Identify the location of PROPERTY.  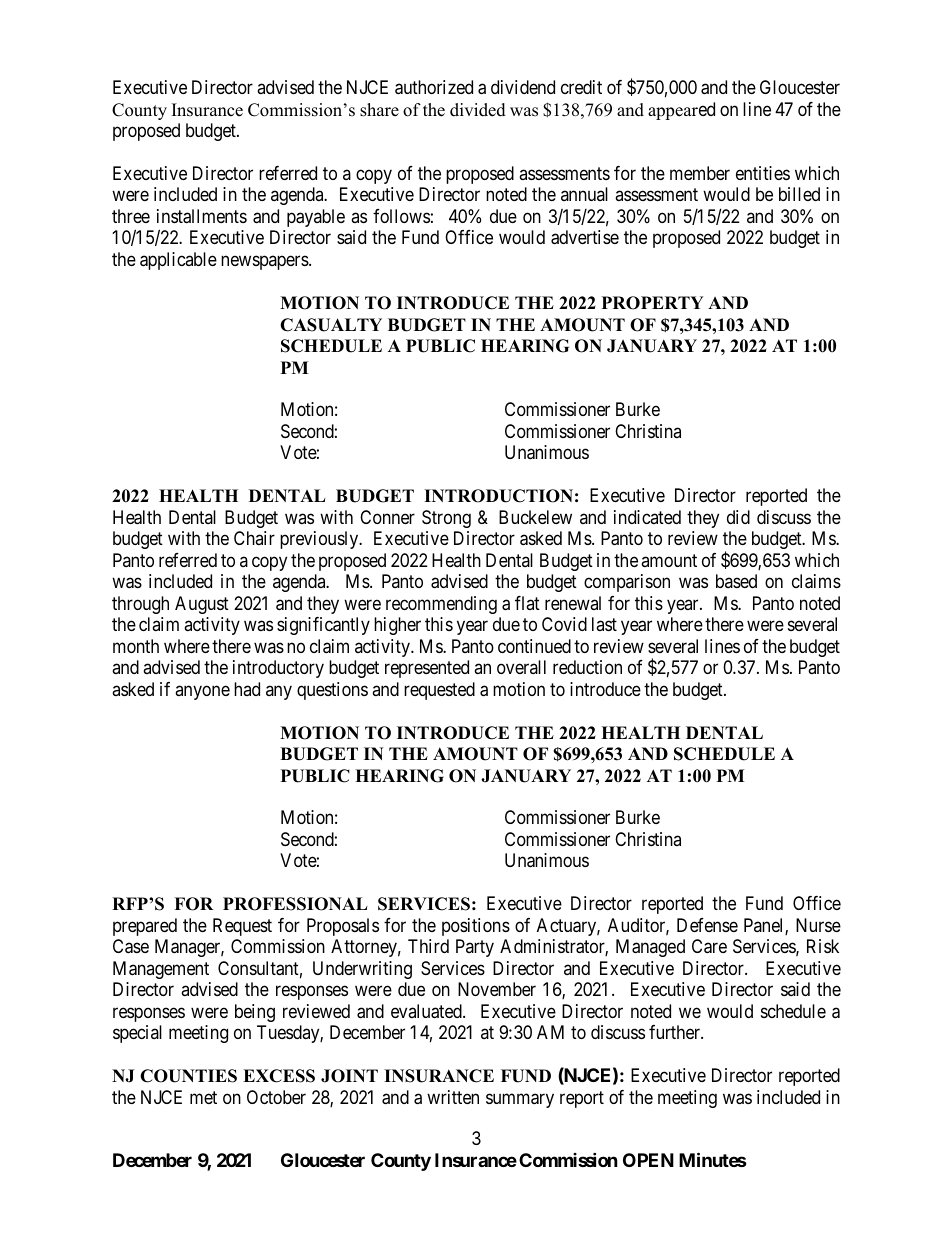
(653, 303).
